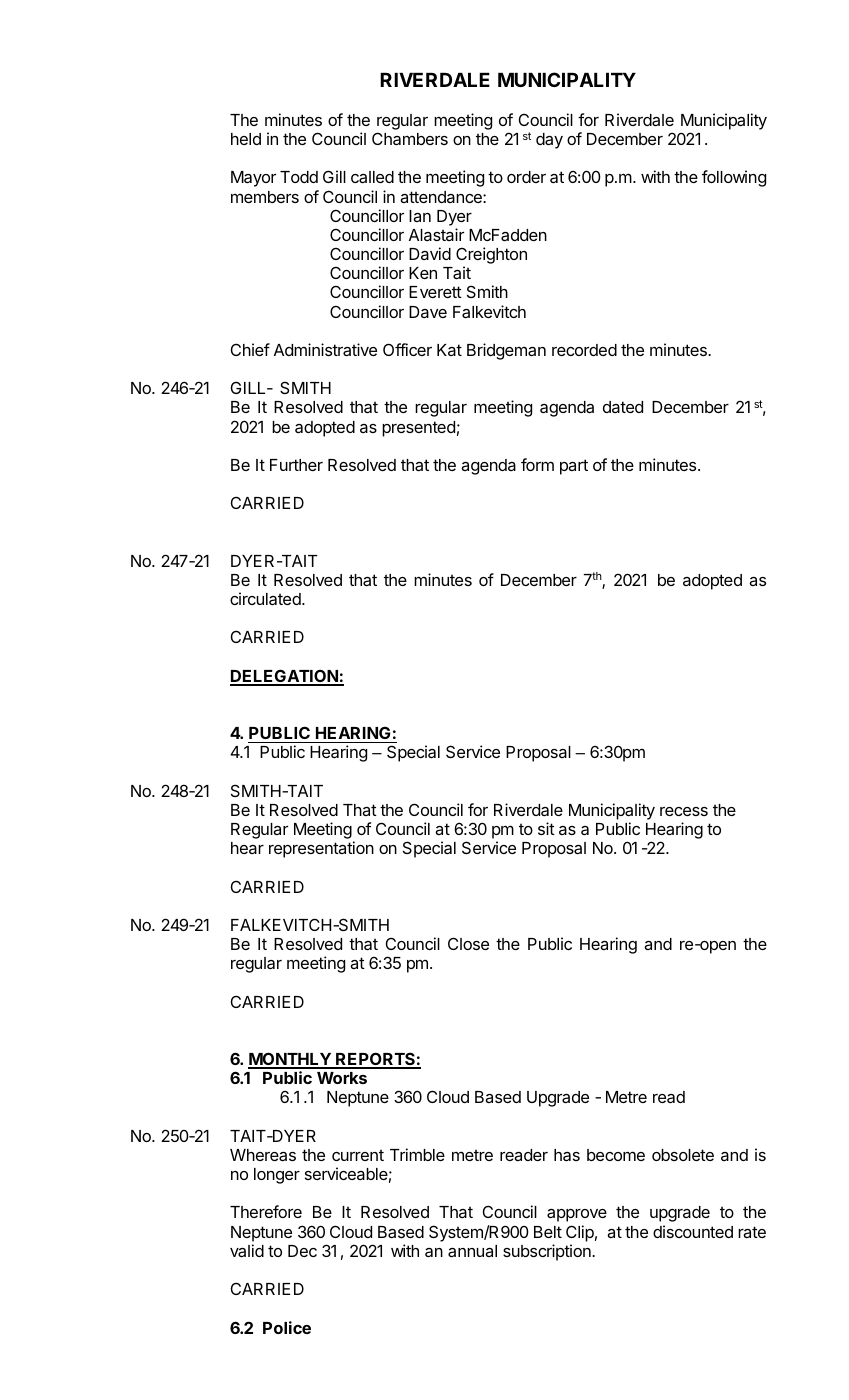  I want to click on discounted, so click(693, 1231).
